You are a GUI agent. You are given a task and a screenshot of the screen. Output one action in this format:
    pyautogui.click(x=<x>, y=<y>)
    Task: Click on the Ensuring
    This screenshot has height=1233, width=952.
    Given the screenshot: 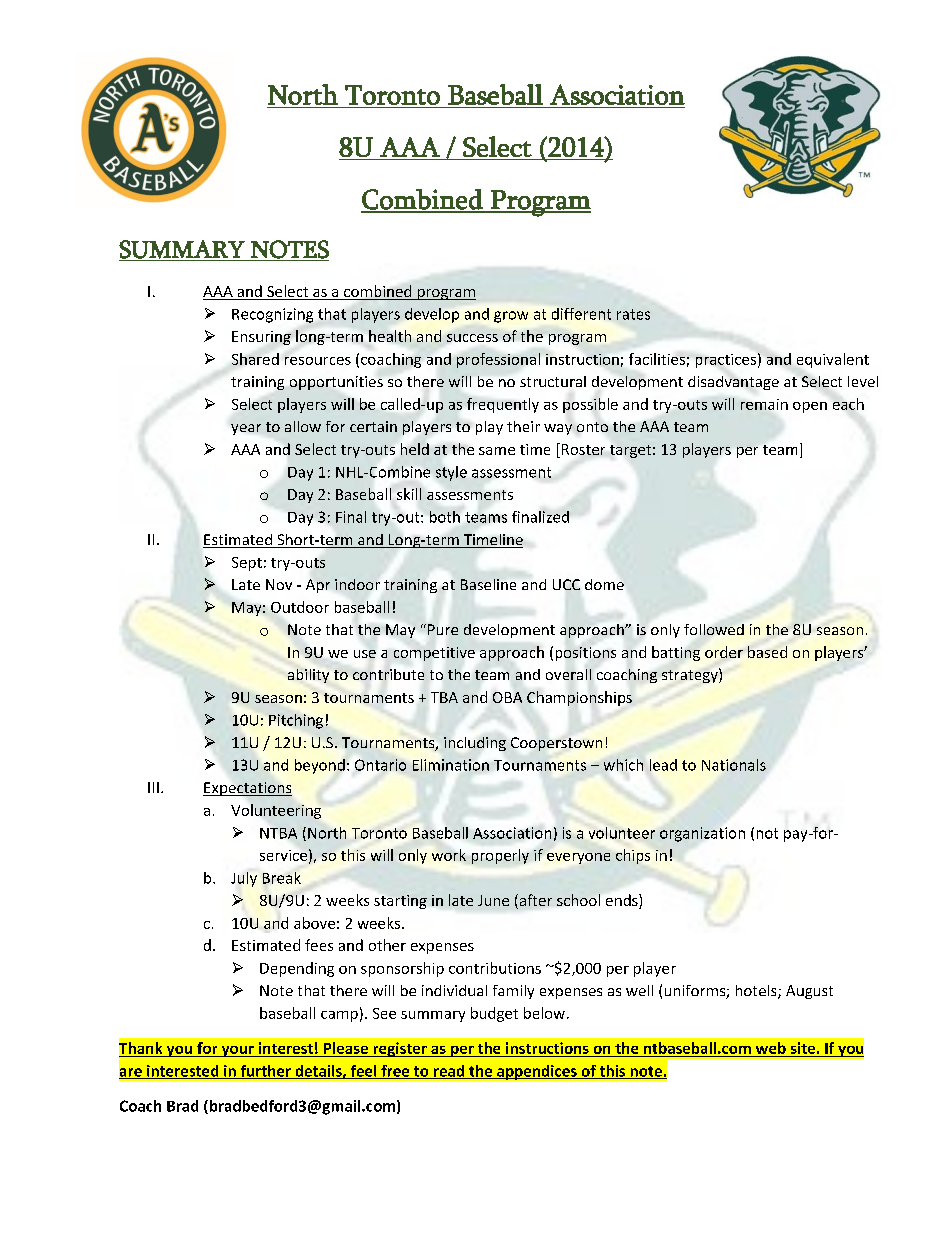 What is the action you would take?
    pyautogui.click(x=261, y=338)
